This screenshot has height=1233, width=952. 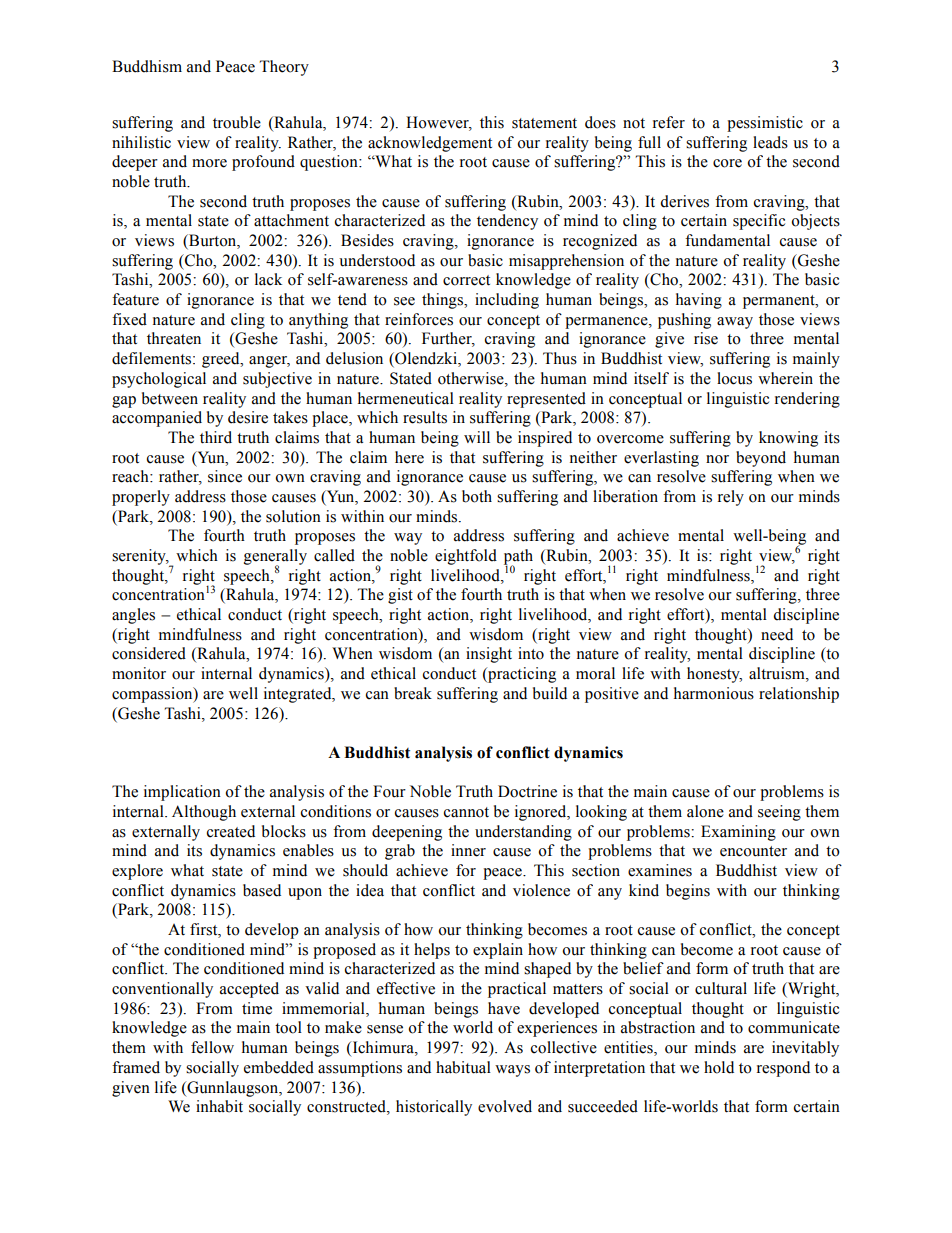 I want to click on implication, so click(x=182, y=793).
